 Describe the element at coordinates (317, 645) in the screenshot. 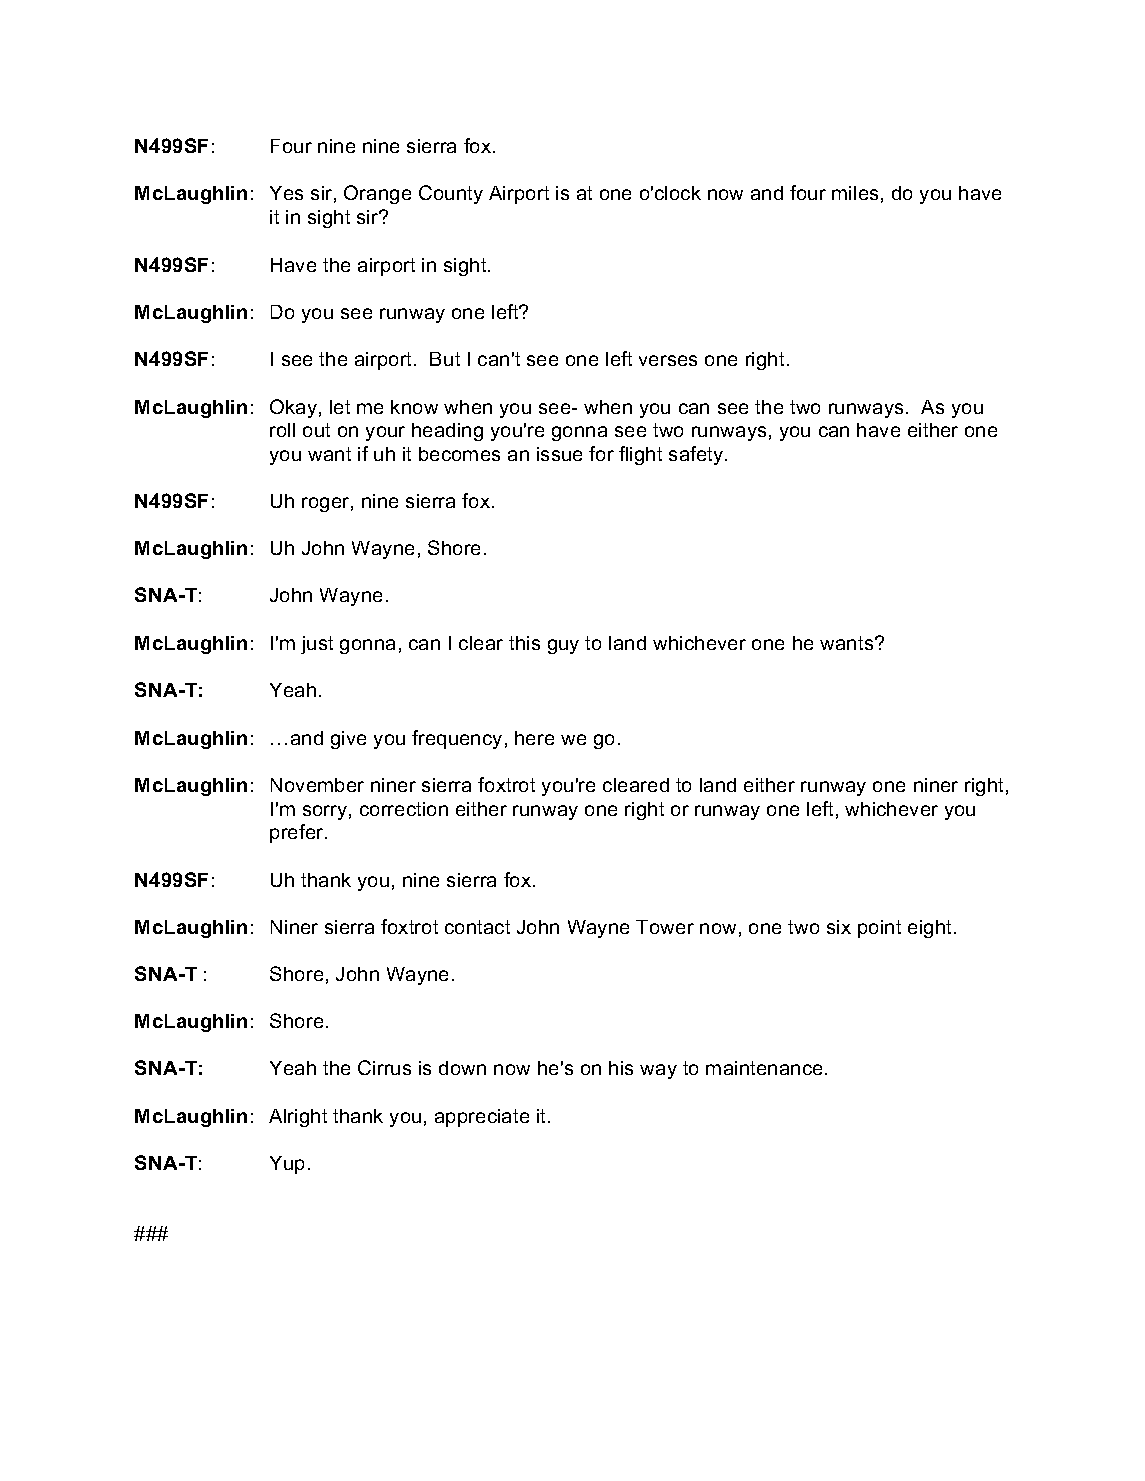

I see `just` at that location.
